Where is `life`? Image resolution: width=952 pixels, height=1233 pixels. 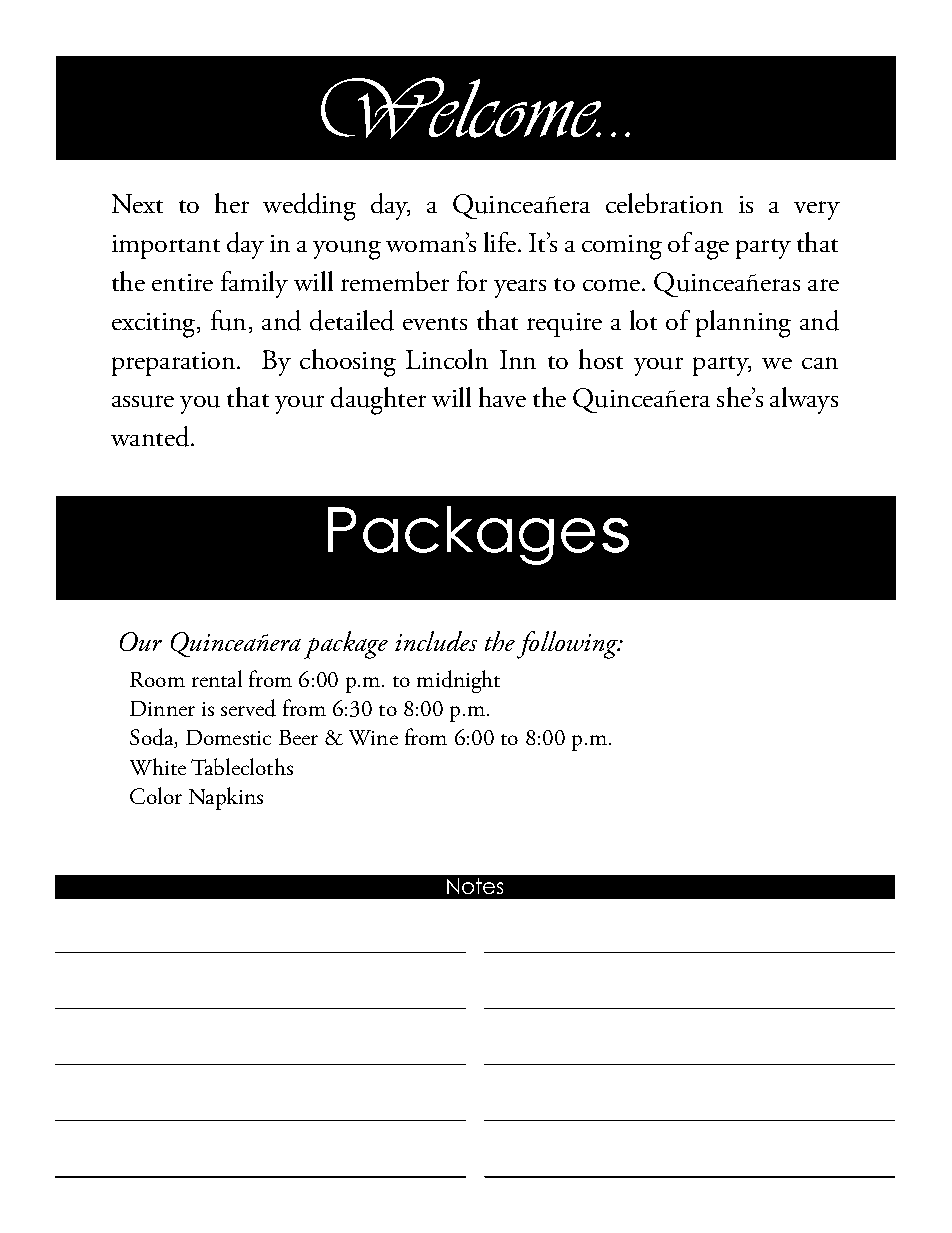
life is located at coordinates (500, 242).
